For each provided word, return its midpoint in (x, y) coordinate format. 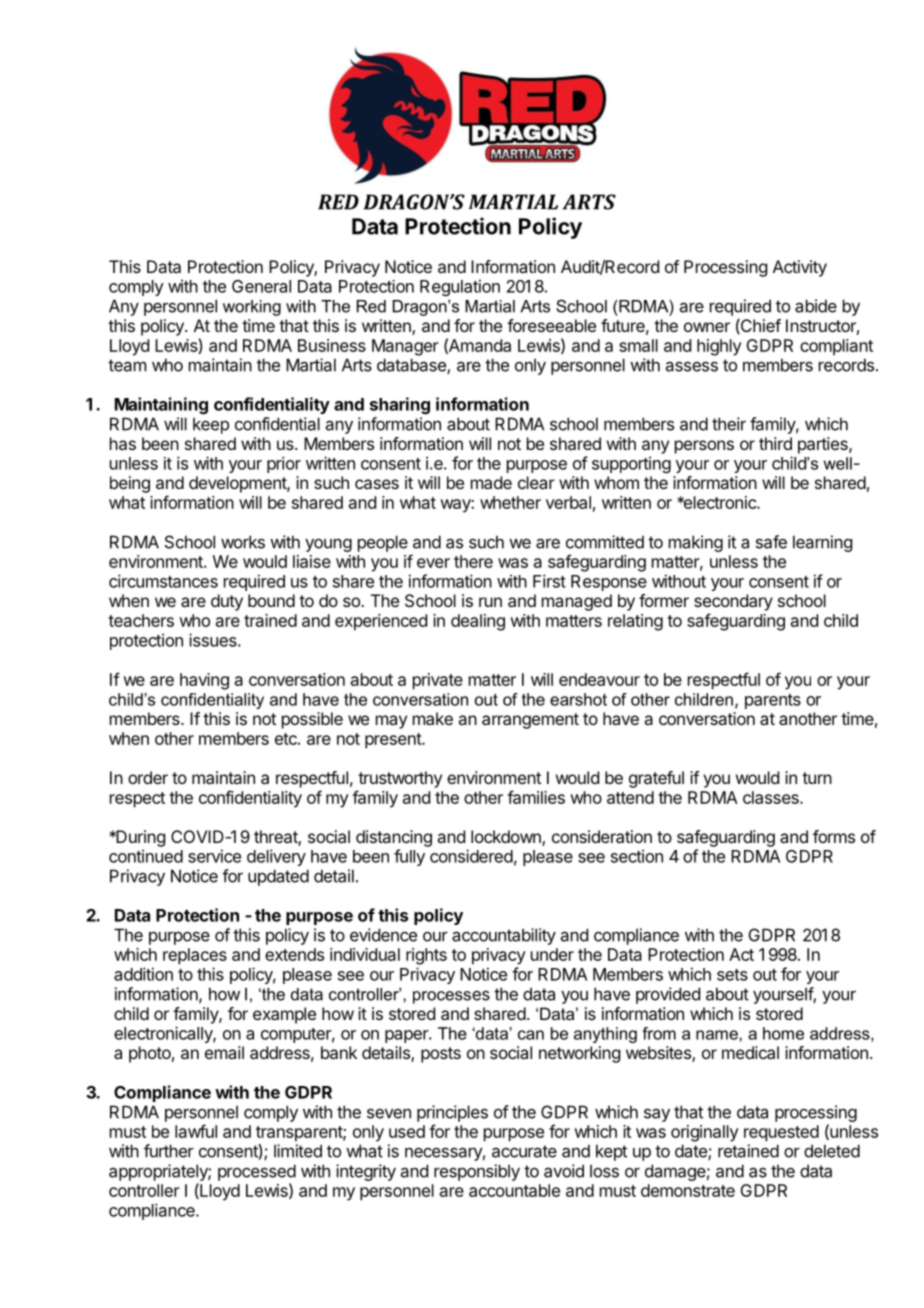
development (238, 484)
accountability (504, 936)
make (433, 718)
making (696, 543)
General (261, 286)
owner (707, 327)
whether (510, 502)
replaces (195, 956)
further (169, 1151)
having (204, 681)
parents (773, 701)
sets (732, 975)
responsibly (477, 1172)
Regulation (460, 287)
